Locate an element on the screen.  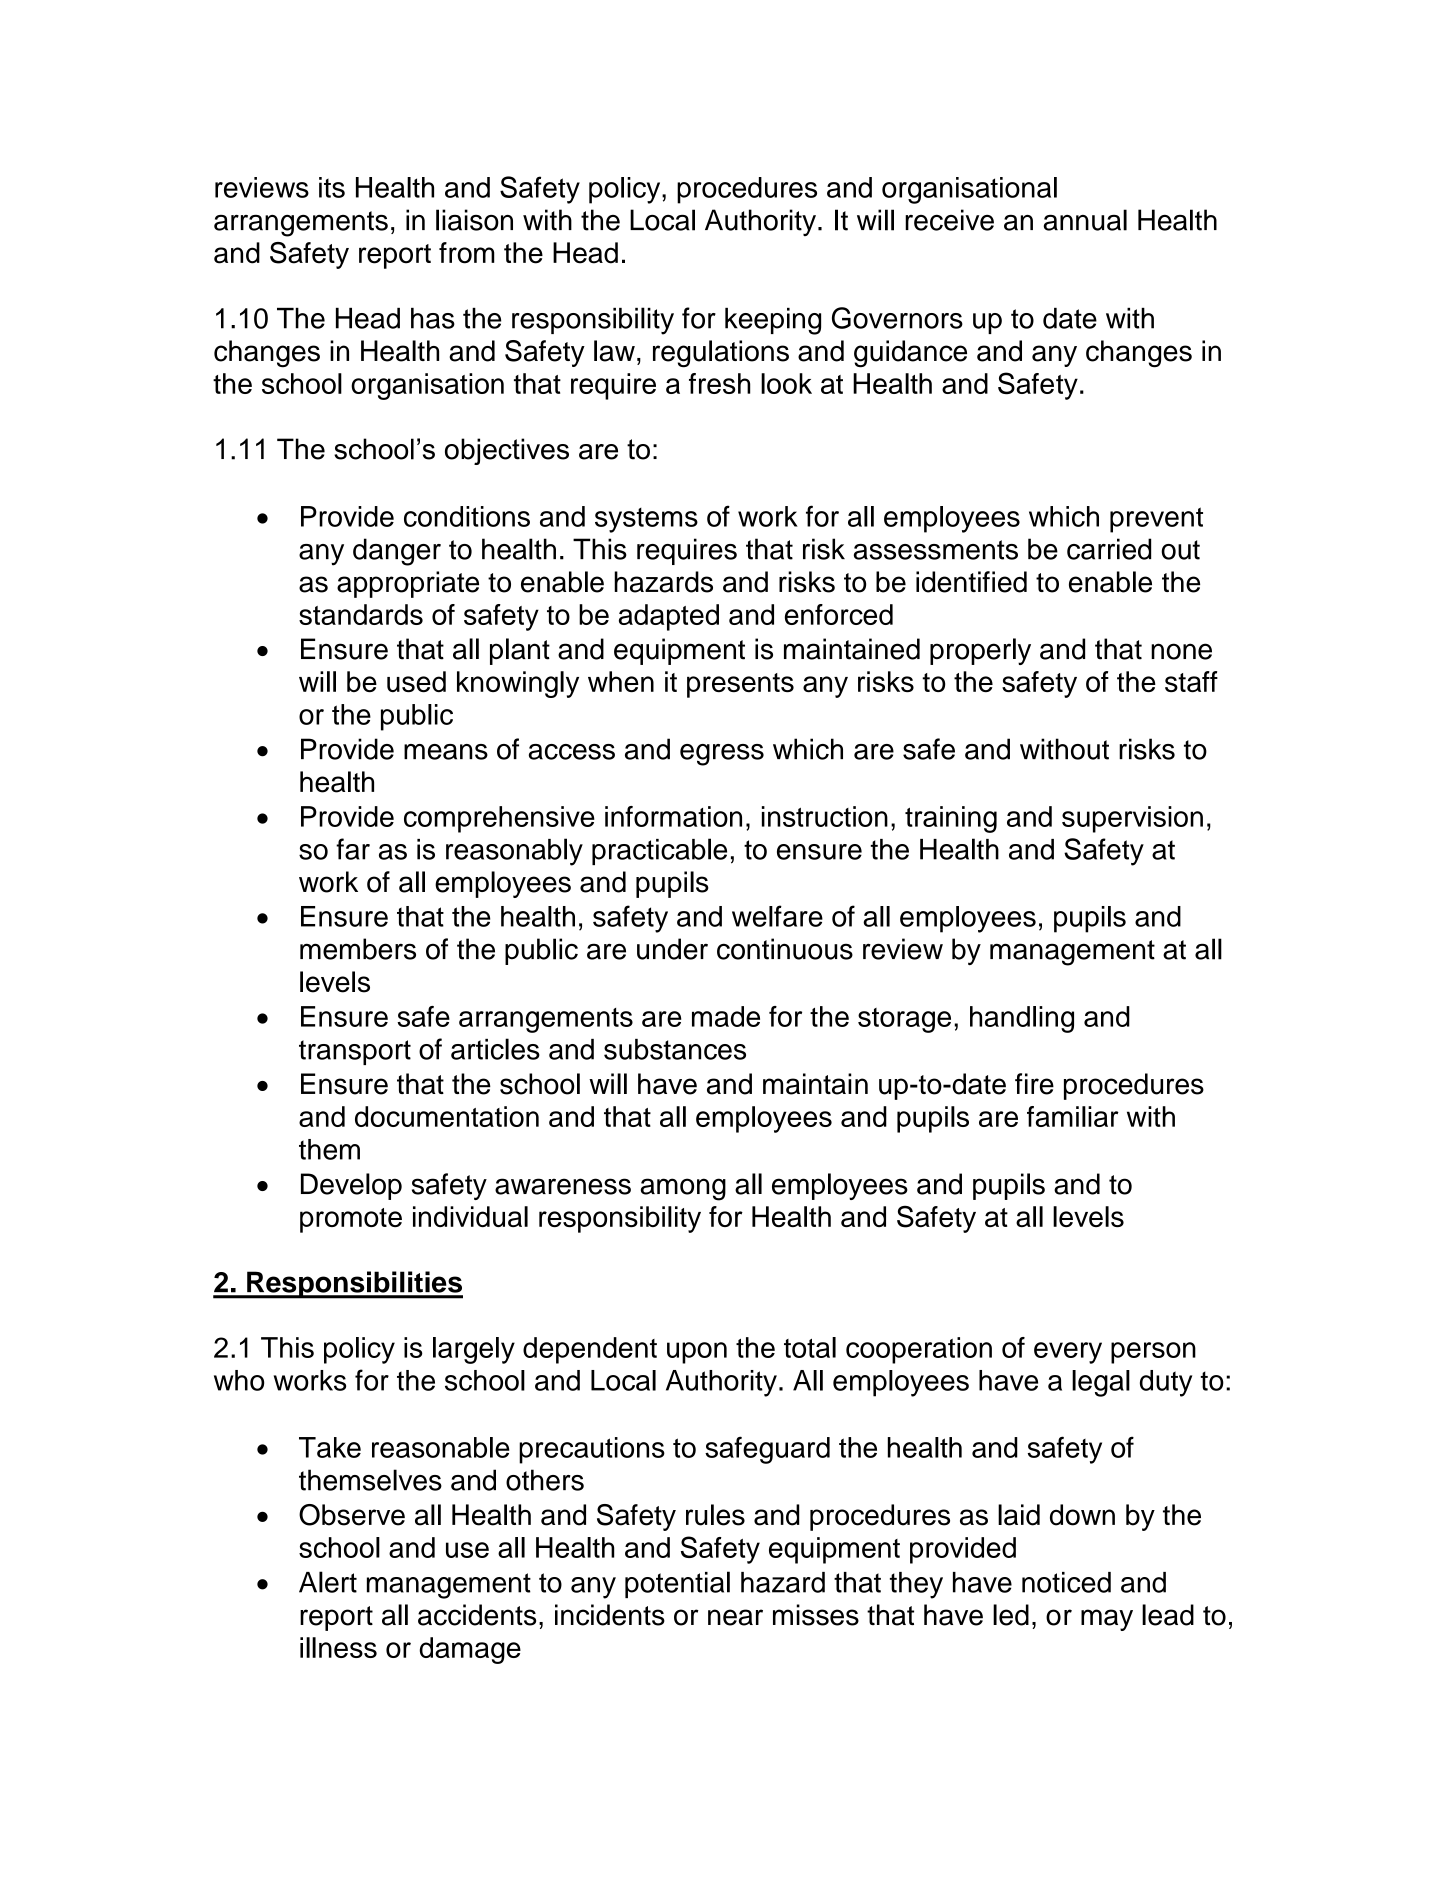
its is located at coordinates (332, 187).
